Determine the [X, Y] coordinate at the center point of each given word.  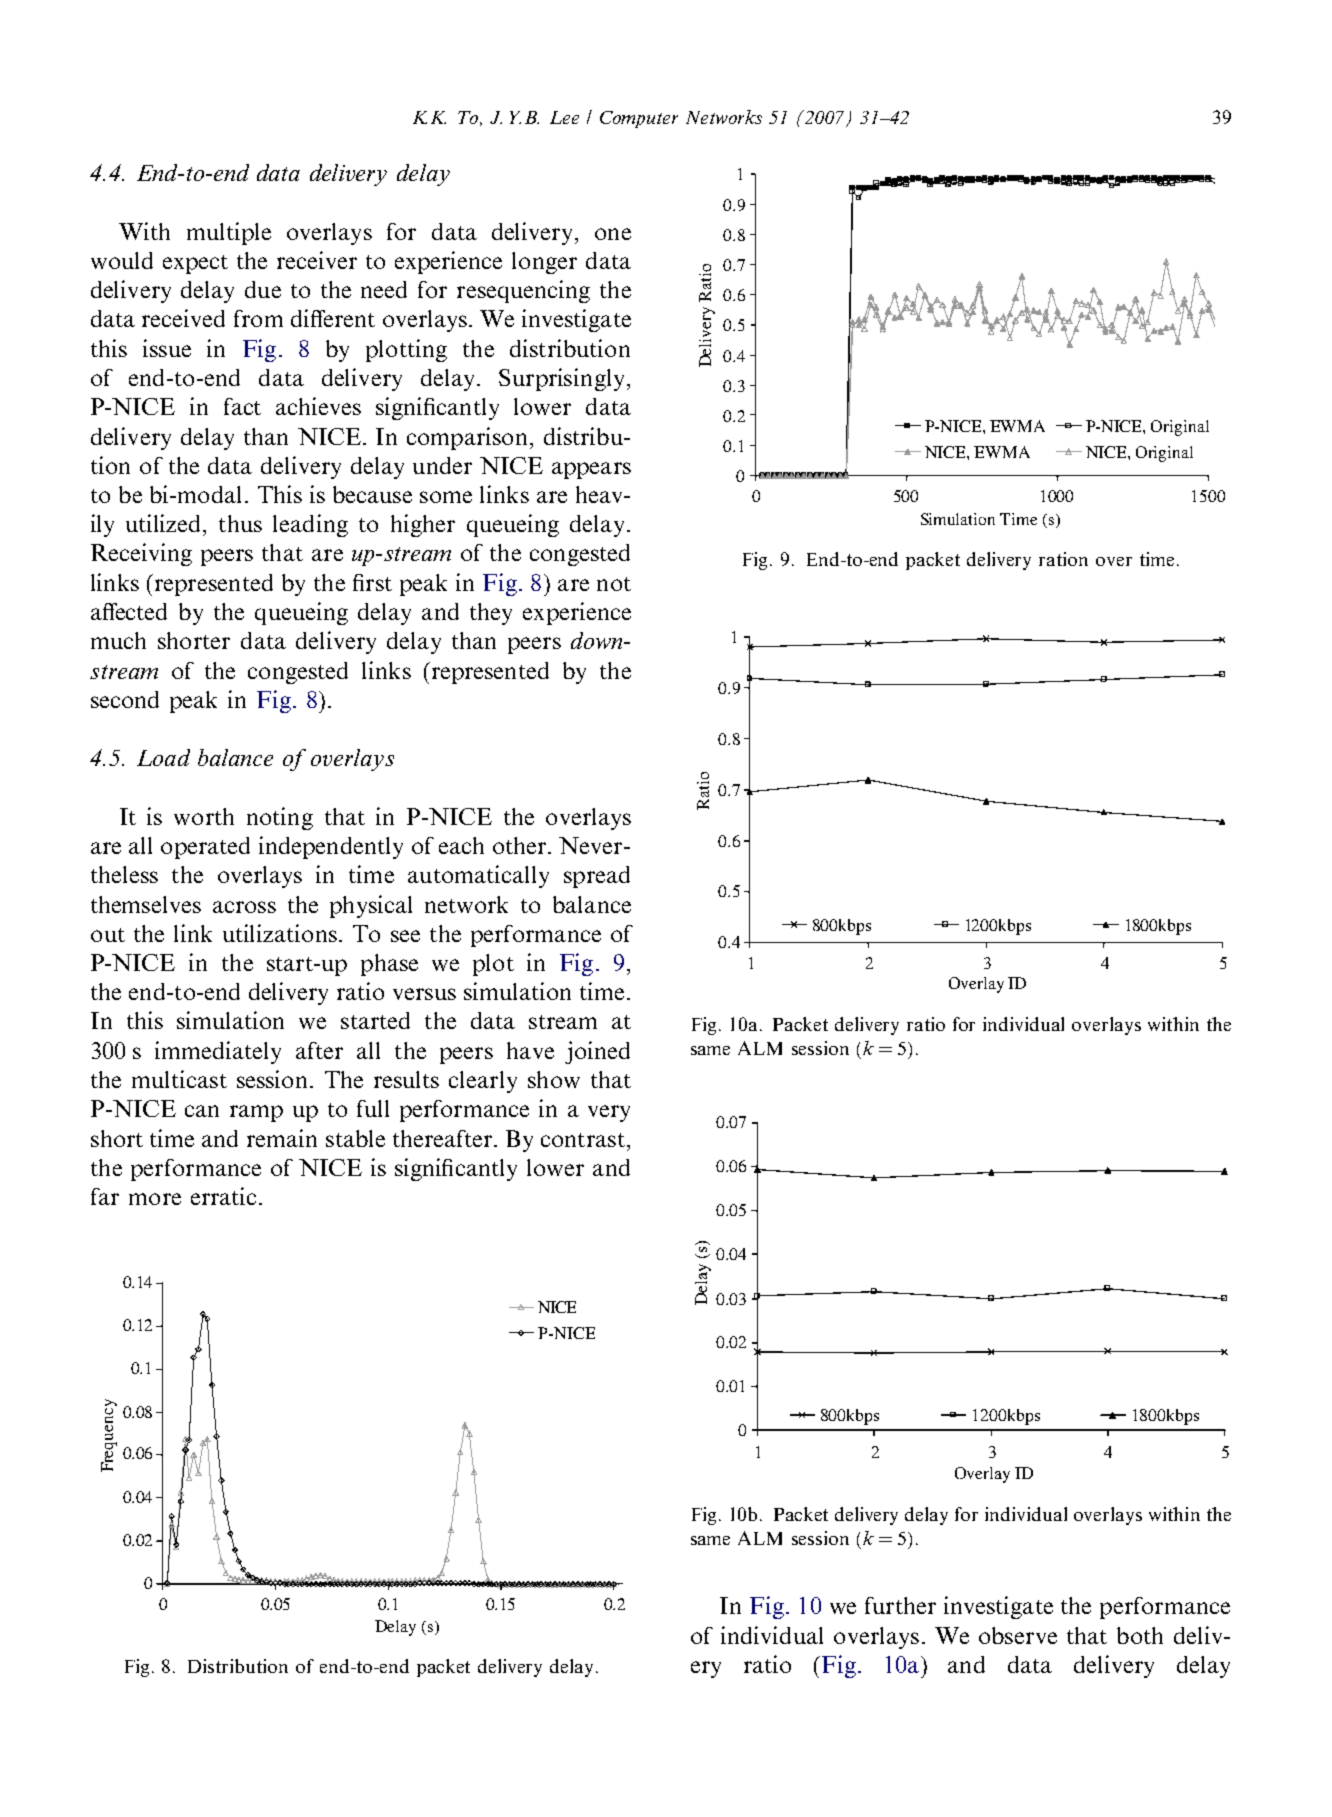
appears [591, 470]
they [491, 614]
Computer [639, 119]
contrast [583, 1140]
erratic [223, 1196]
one [613, 234]
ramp [256, 1113]
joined [597, 1052]
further [900, 1605]
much [118, 640]
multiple [229, 233]
